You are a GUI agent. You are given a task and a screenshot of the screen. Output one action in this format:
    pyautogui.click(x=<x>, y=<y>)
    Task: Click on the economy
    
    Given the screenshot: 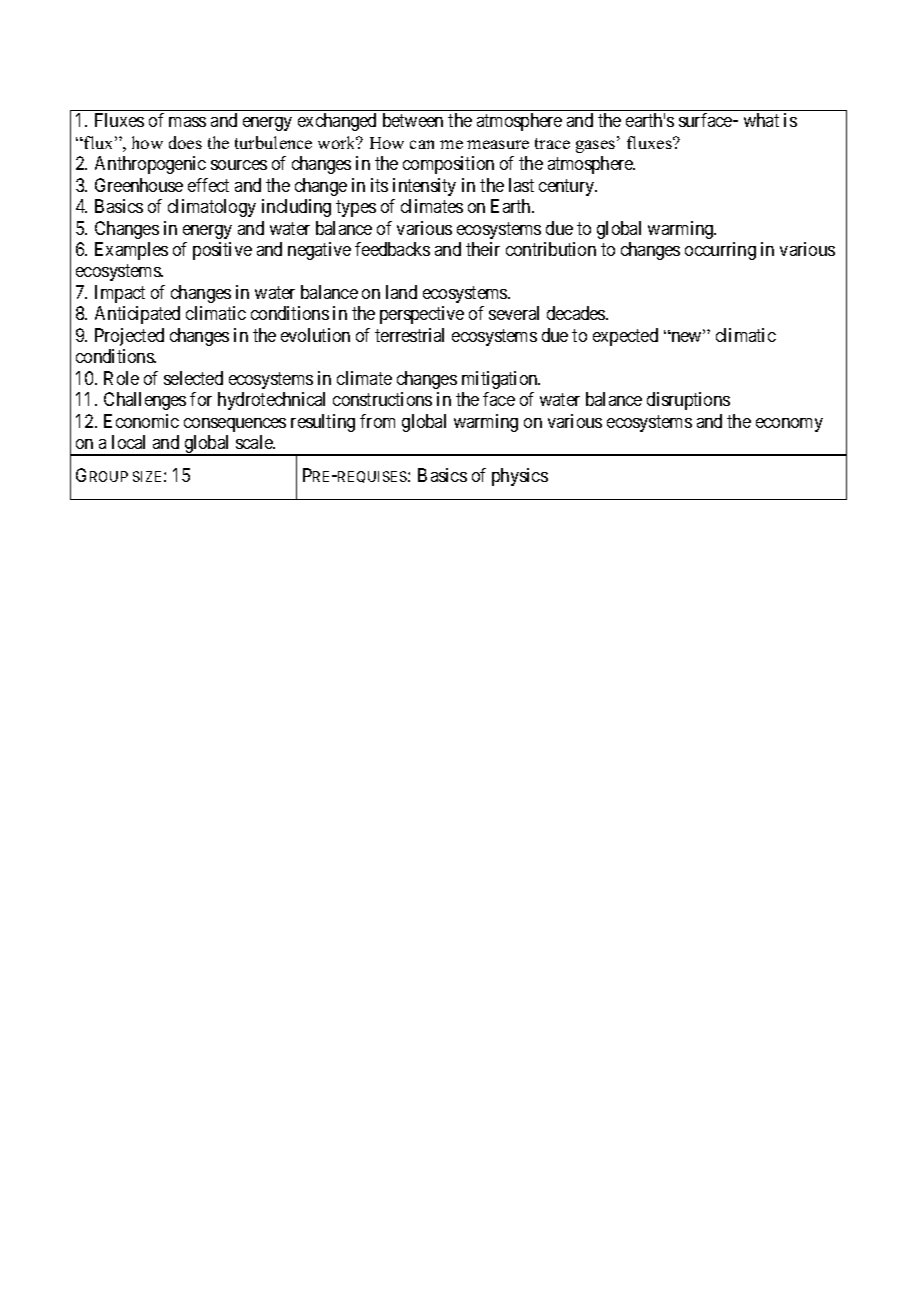 What is the action you would take?
    pyautogui.click(x=789, y=425)
